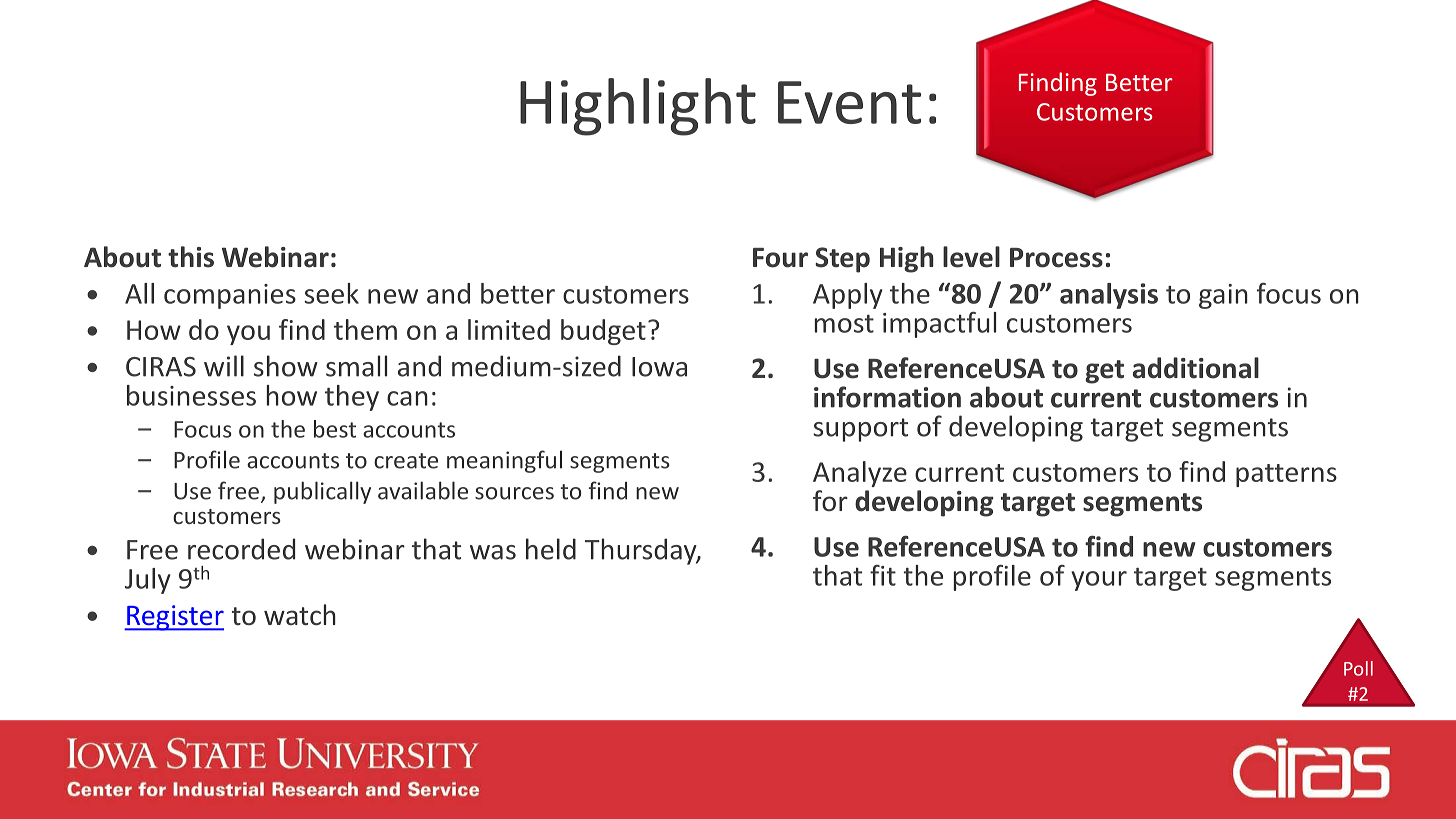 This image has height=819, width=1456. I want to click on Four, so click(780, 258).
